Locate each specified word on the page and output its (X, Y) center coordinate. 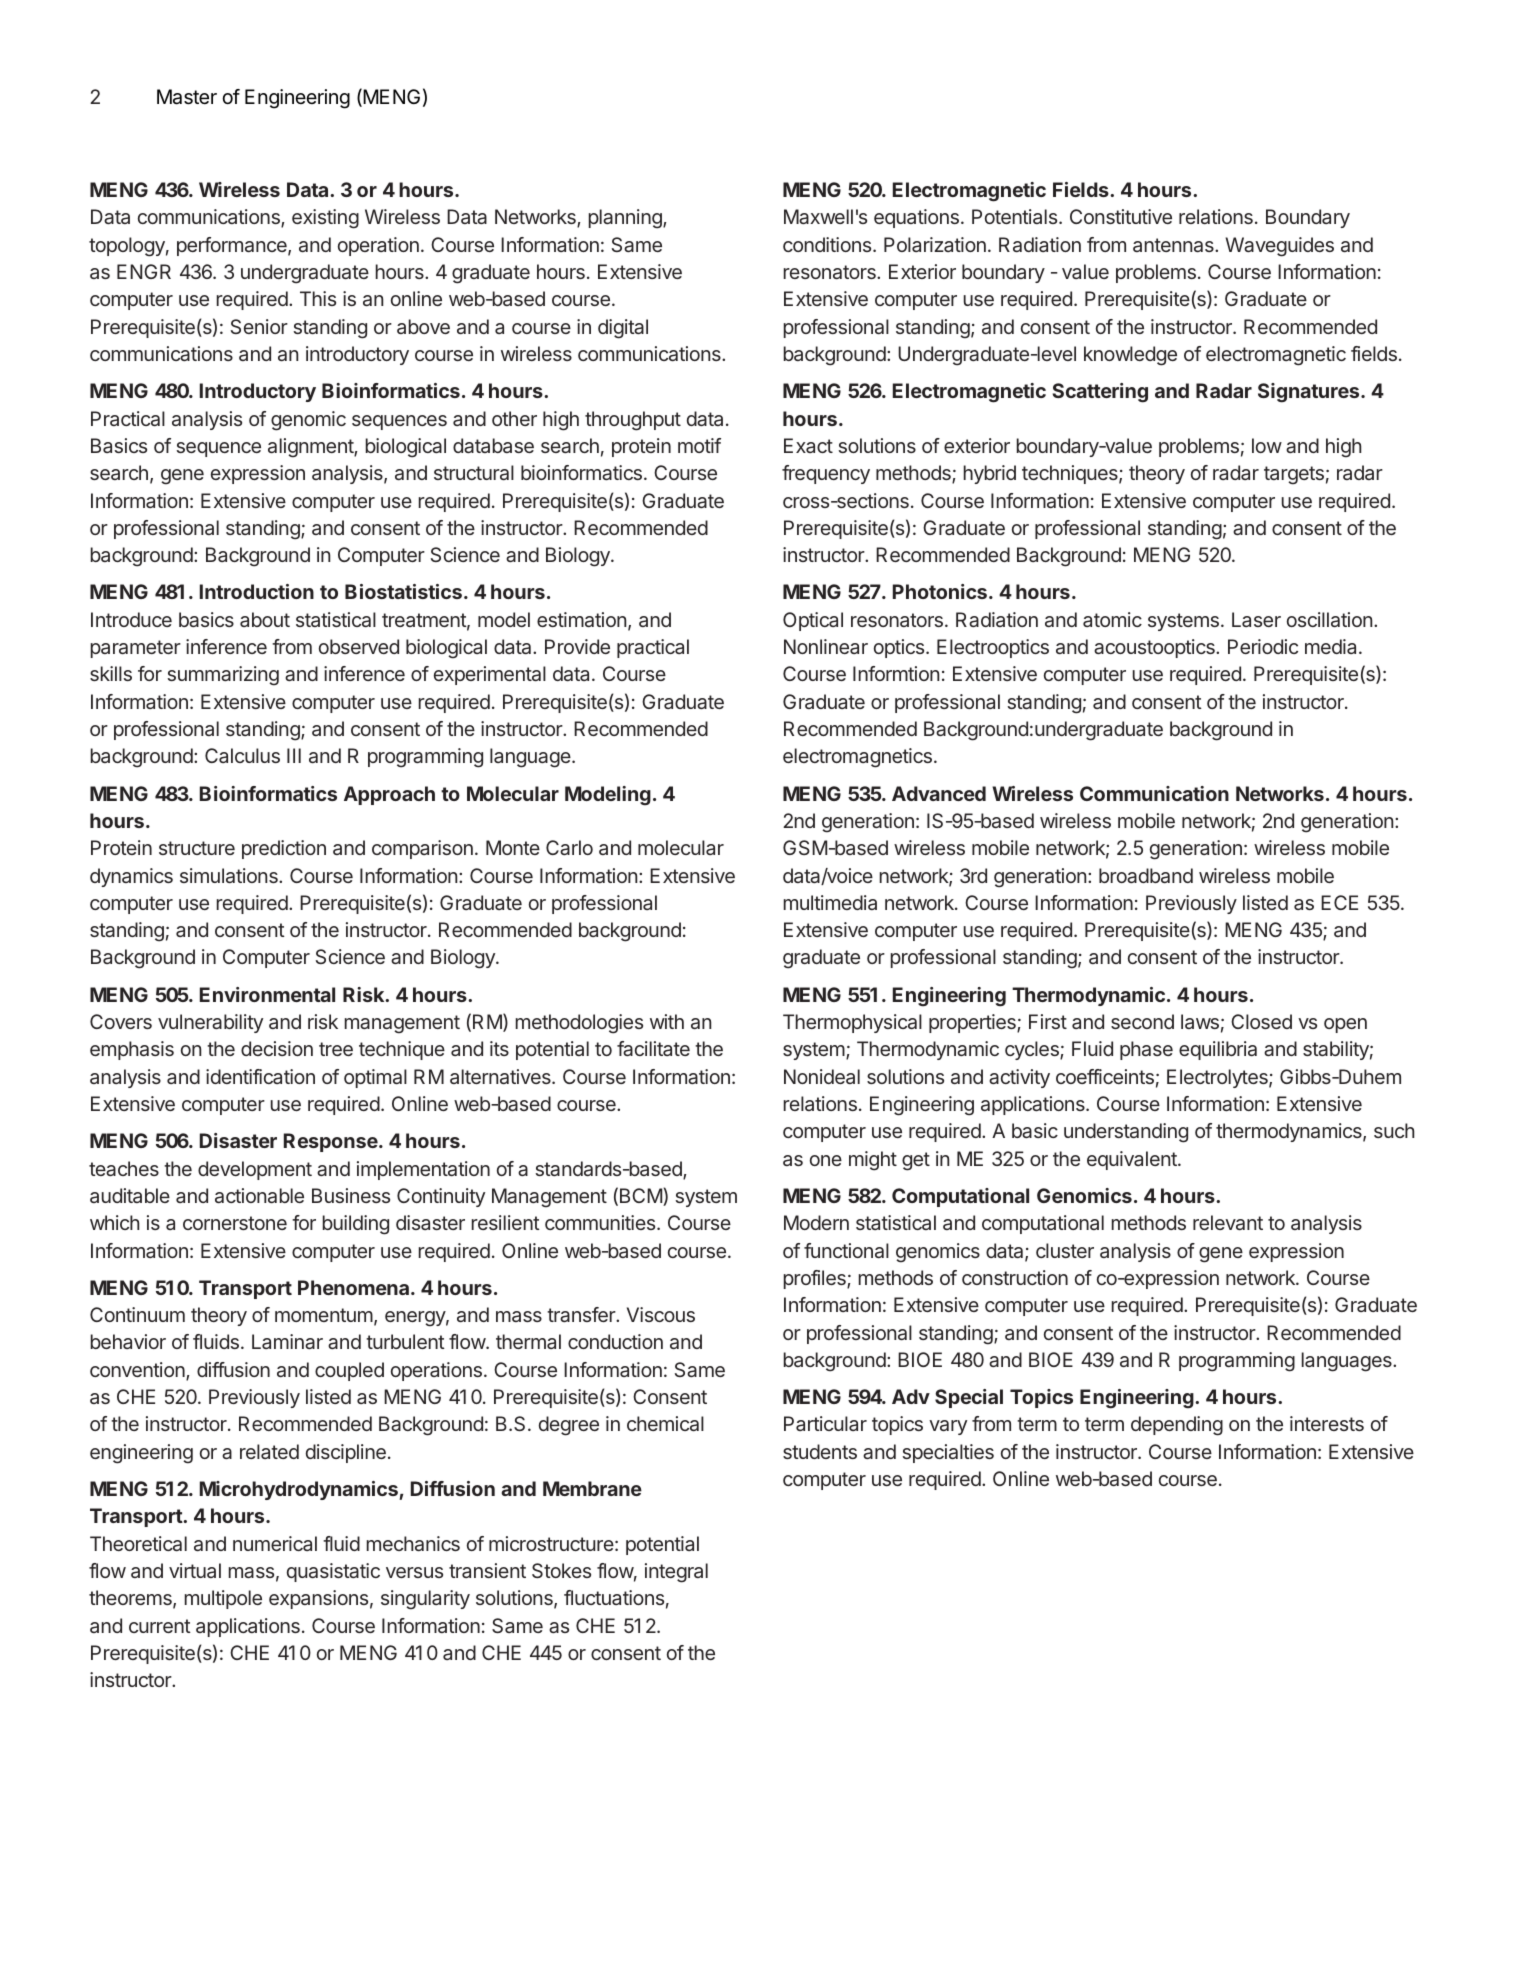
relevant (1228, 1222)
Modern (816, 1222)
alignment (311, 448)
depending (1177, 1426)
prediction (284, 849)
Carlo (569, 847)
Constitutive (1121, 216)
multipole (223, 1599)
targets (1294, 475)
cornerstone (235, 1223)
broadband (1146, 875)
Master (187, 97)
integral (676, 1573)
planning (626, 219)
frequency (826, 474)
